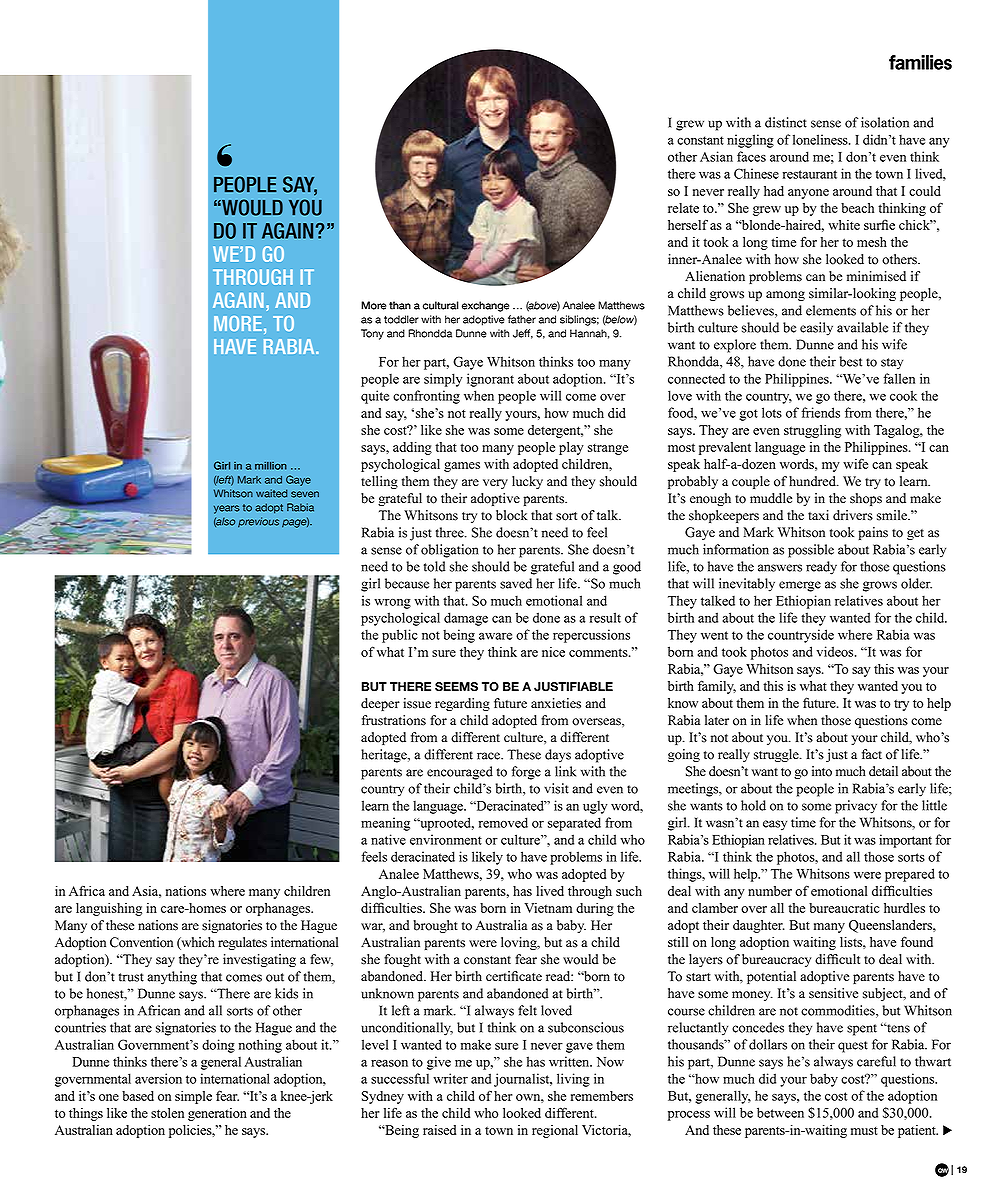 This screenshot has width=1007, height=1204. I want to click on than, so click(400, 305).
